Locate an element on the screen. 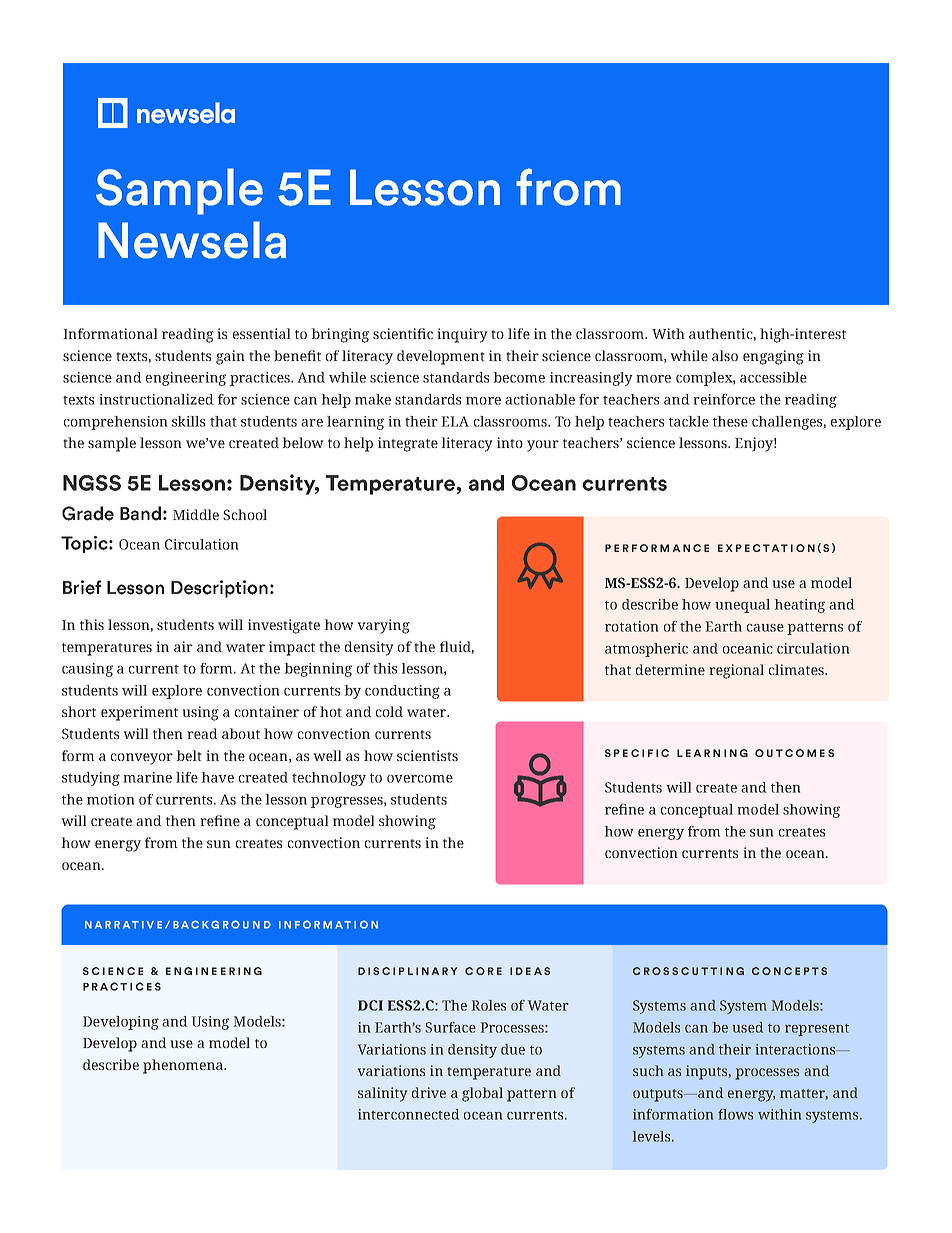 The image size is (952, 1233). CORE is located at coordinates (483, 971).
